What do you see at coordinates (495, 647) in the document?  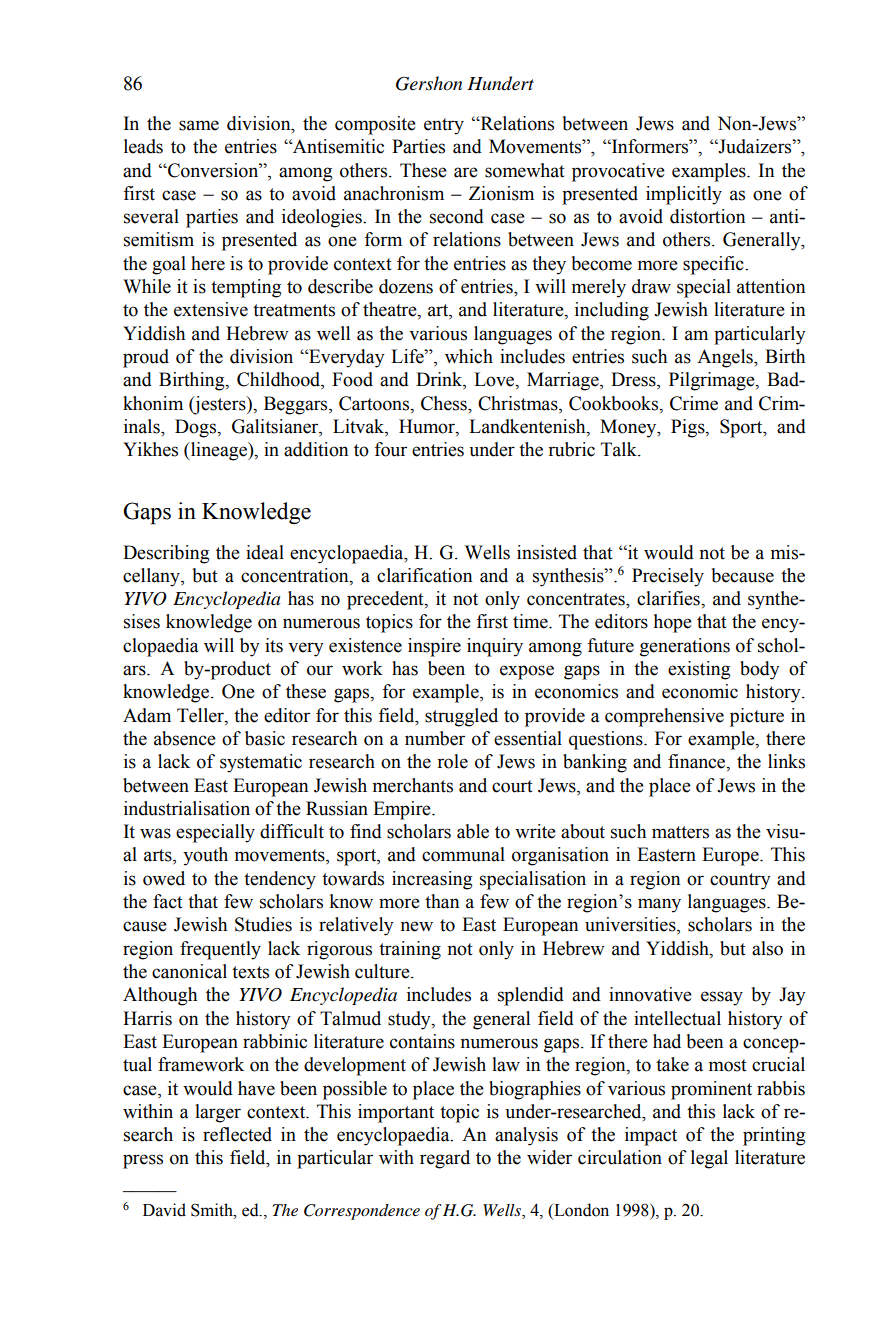 I see `inquiry` at bounding box center [495, 647].
